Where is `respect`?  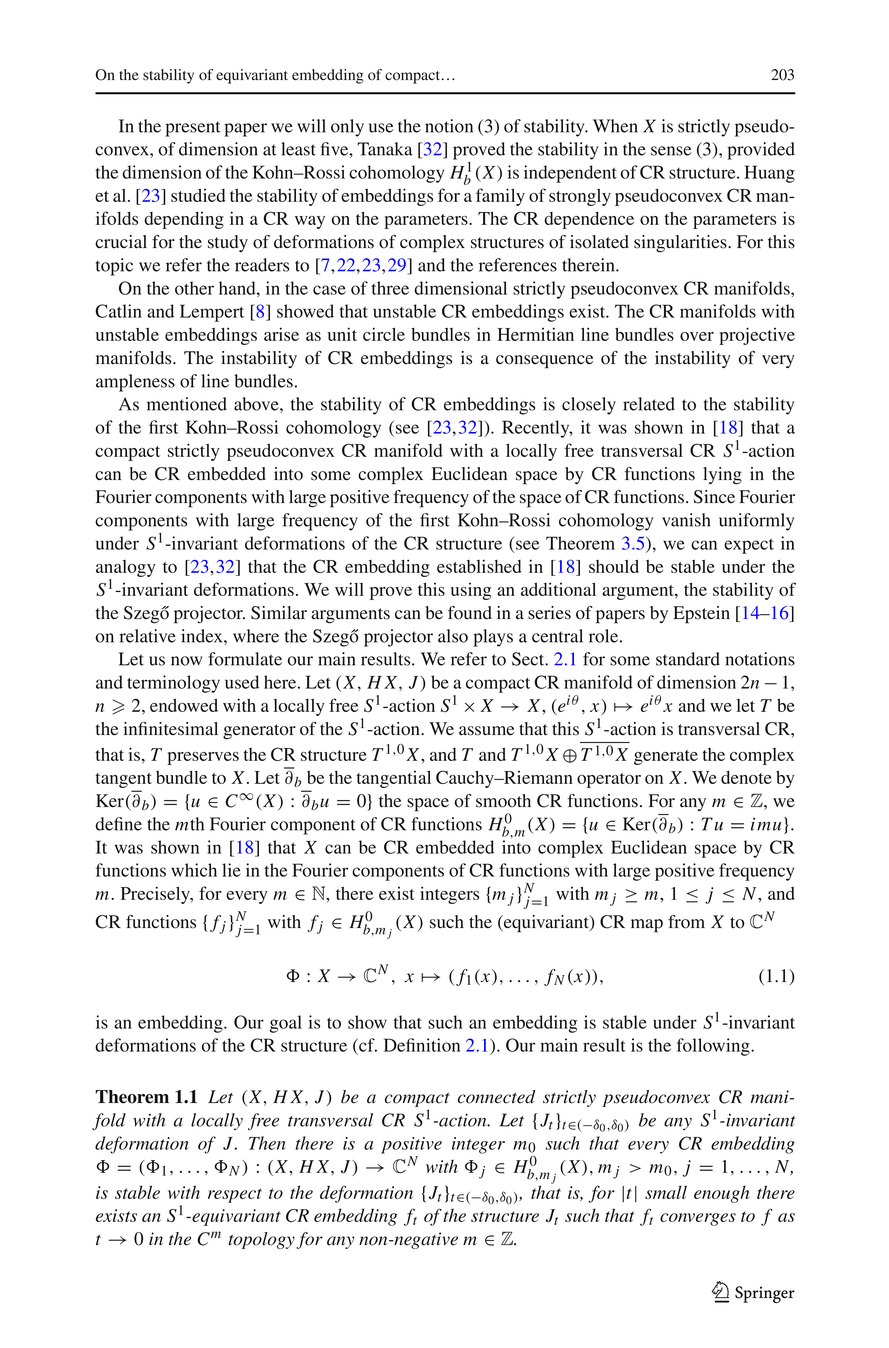 respect is located at coordinates (235, 1195).
